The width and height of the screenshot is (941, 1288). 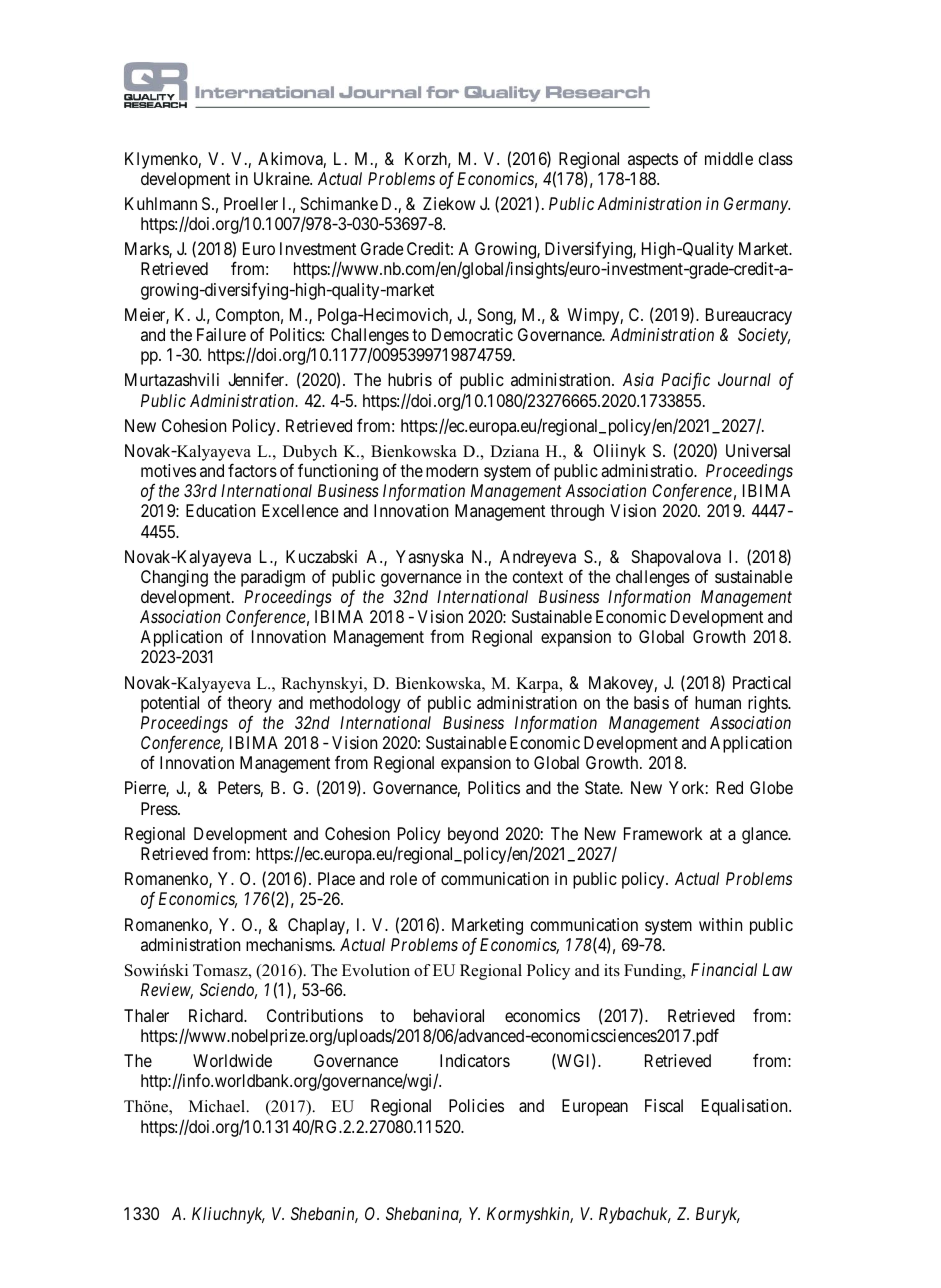 I want to click on Indicators, so click(x=475, y=1060).
